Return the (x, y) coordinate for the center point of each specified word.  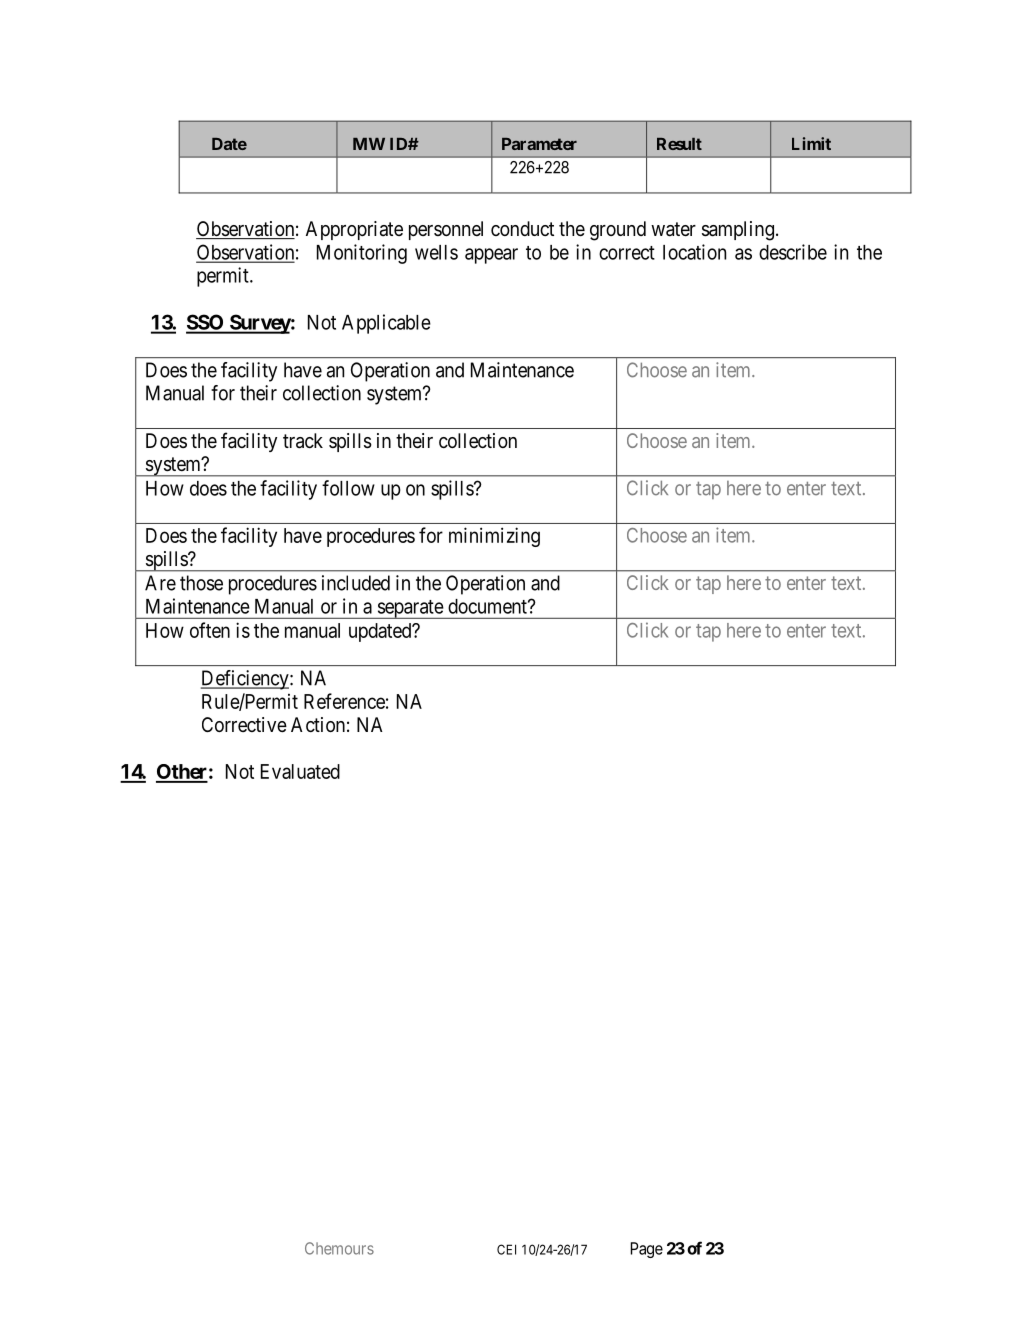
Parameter (539, 144)
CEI (506, 1249)
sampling (738, 231)
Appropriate (354, 230)
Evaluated (300, 771)
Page (647, 1250)
